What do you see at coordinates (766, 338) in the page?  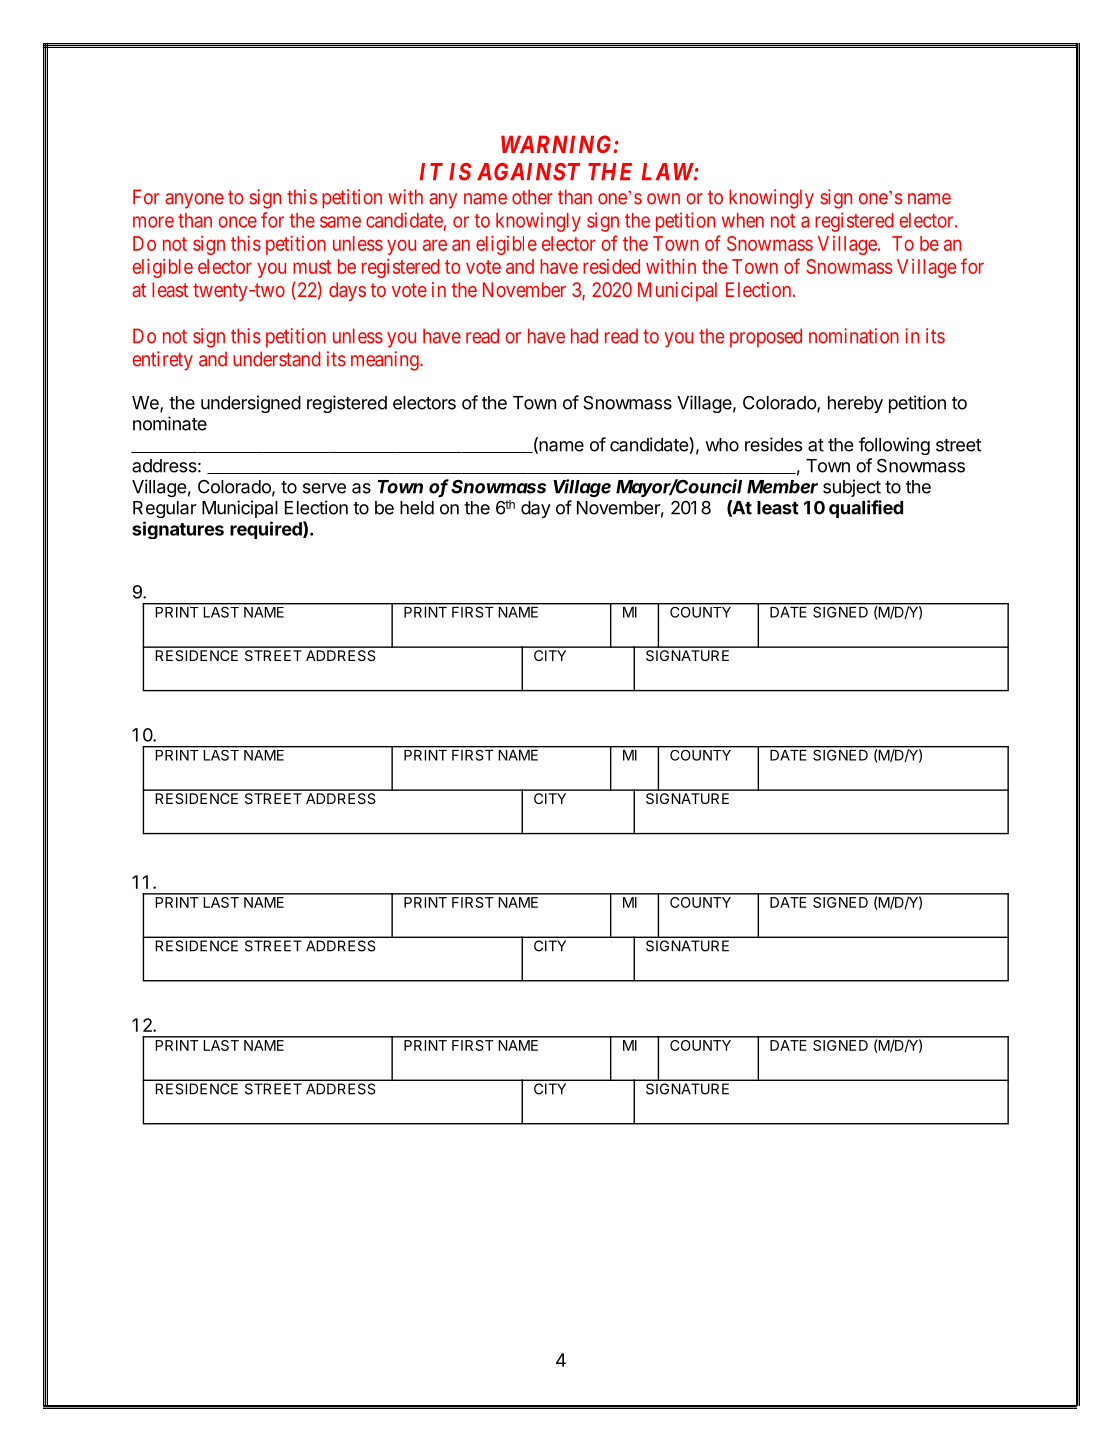 I see `proposed` at bounding box center [766, 338].
